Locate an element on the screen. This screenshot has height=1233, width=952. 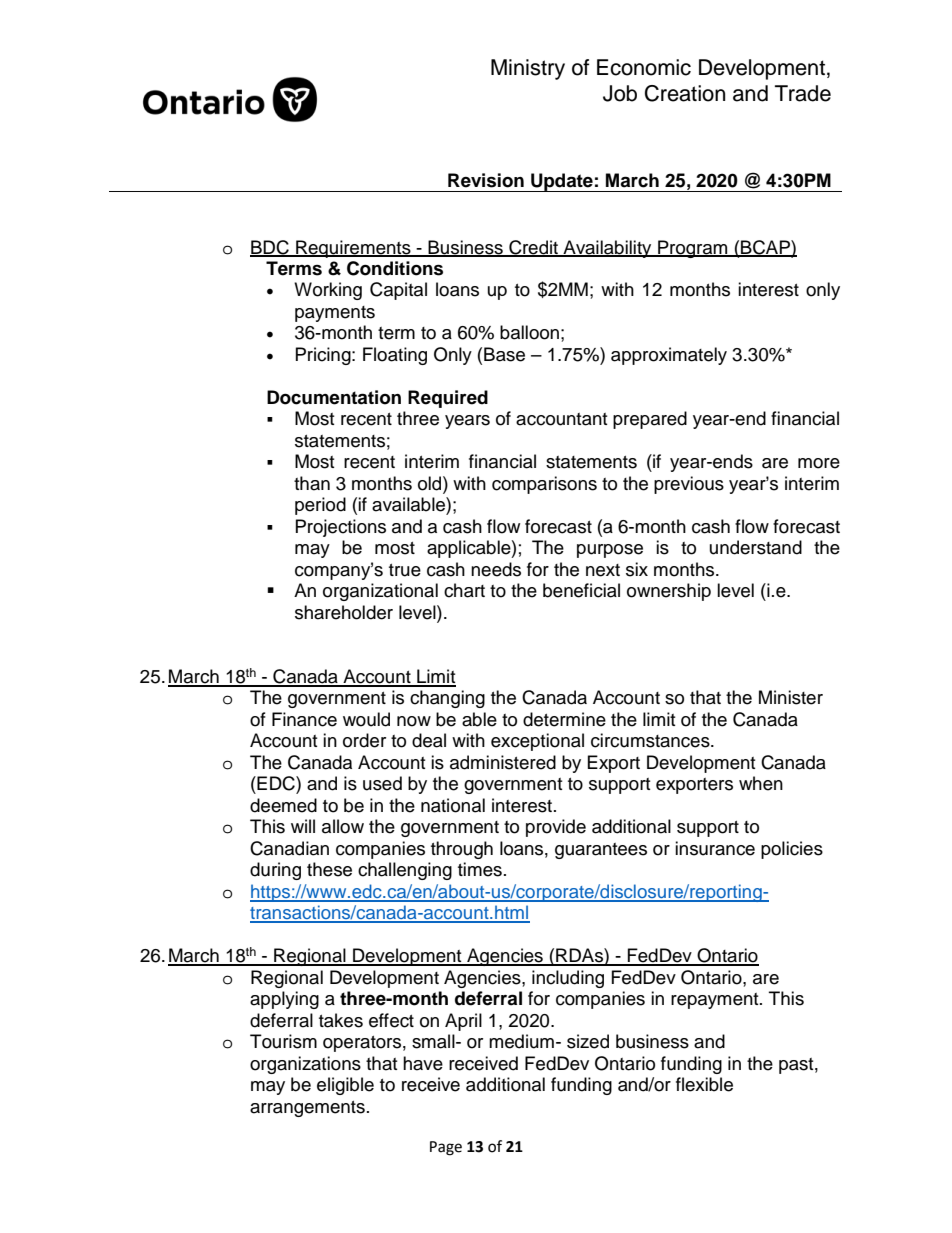
Base is located at coordinates (504, 354).
